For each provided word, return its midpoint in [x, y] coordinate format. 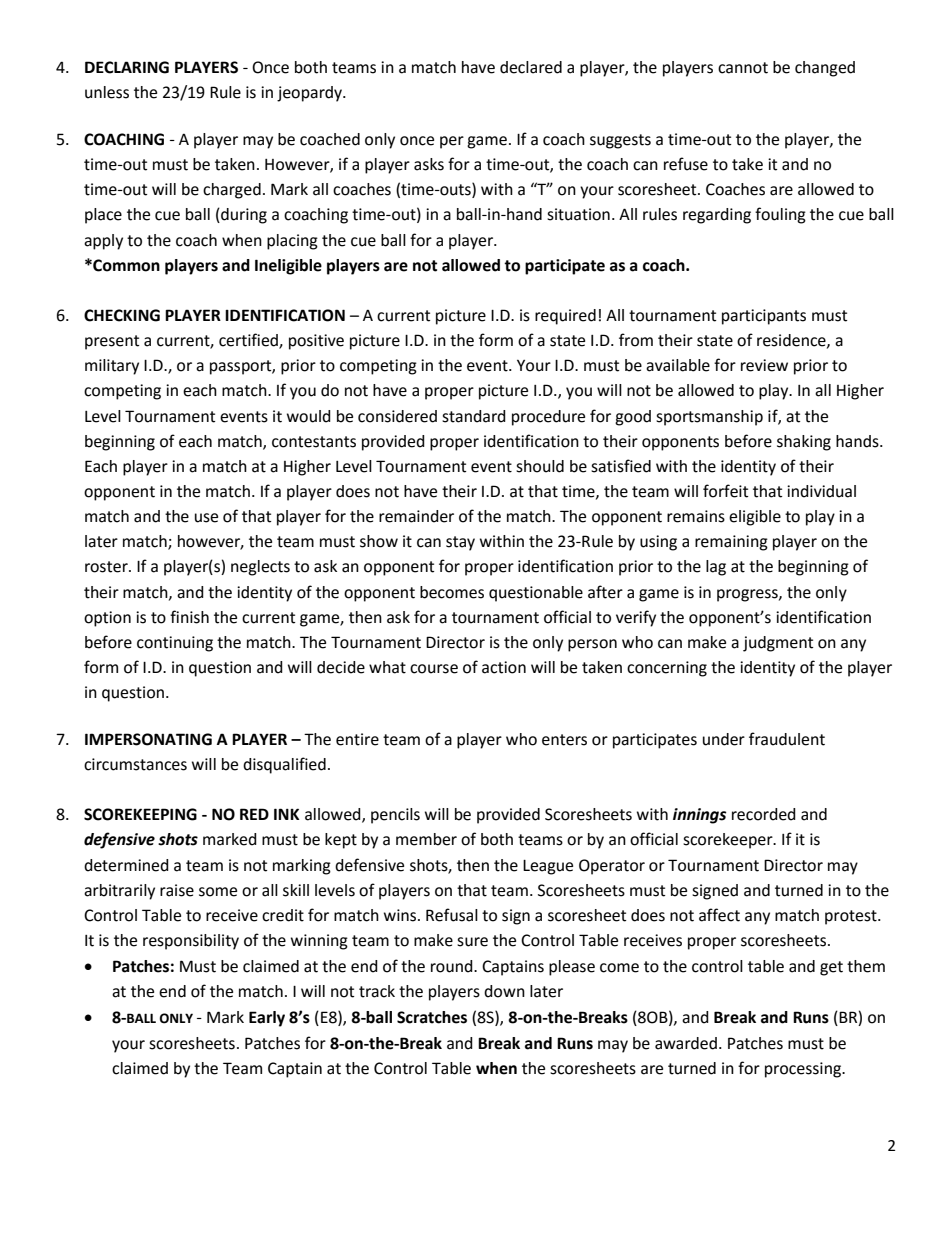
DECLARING [127, 67]
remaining [731, 543]
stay [460, 543]
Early [267, 1019]
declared [531, 67]
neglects [260, 568]
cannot [743, 68]
